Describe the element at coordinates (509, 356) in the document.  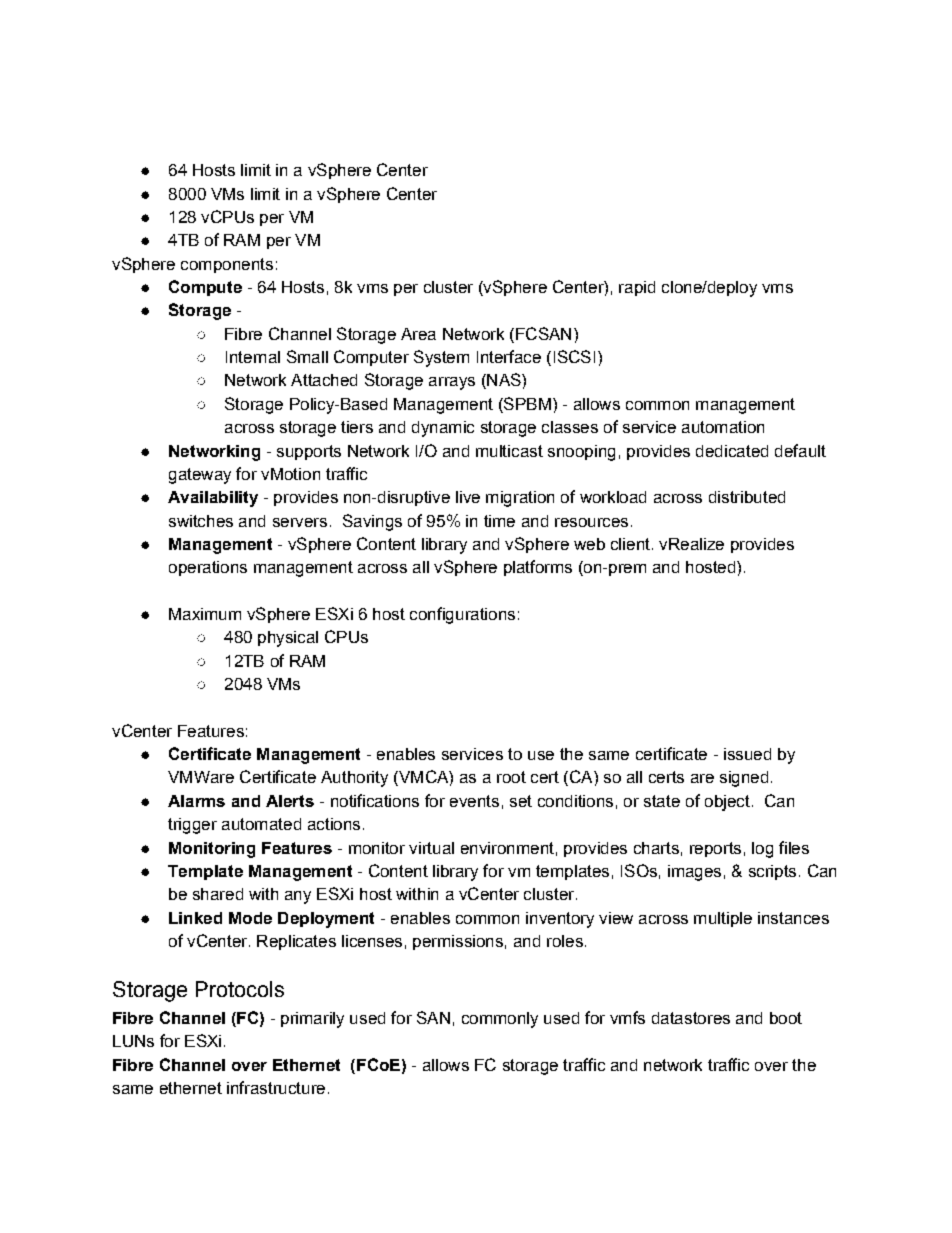
I see `Interface` at that location.
